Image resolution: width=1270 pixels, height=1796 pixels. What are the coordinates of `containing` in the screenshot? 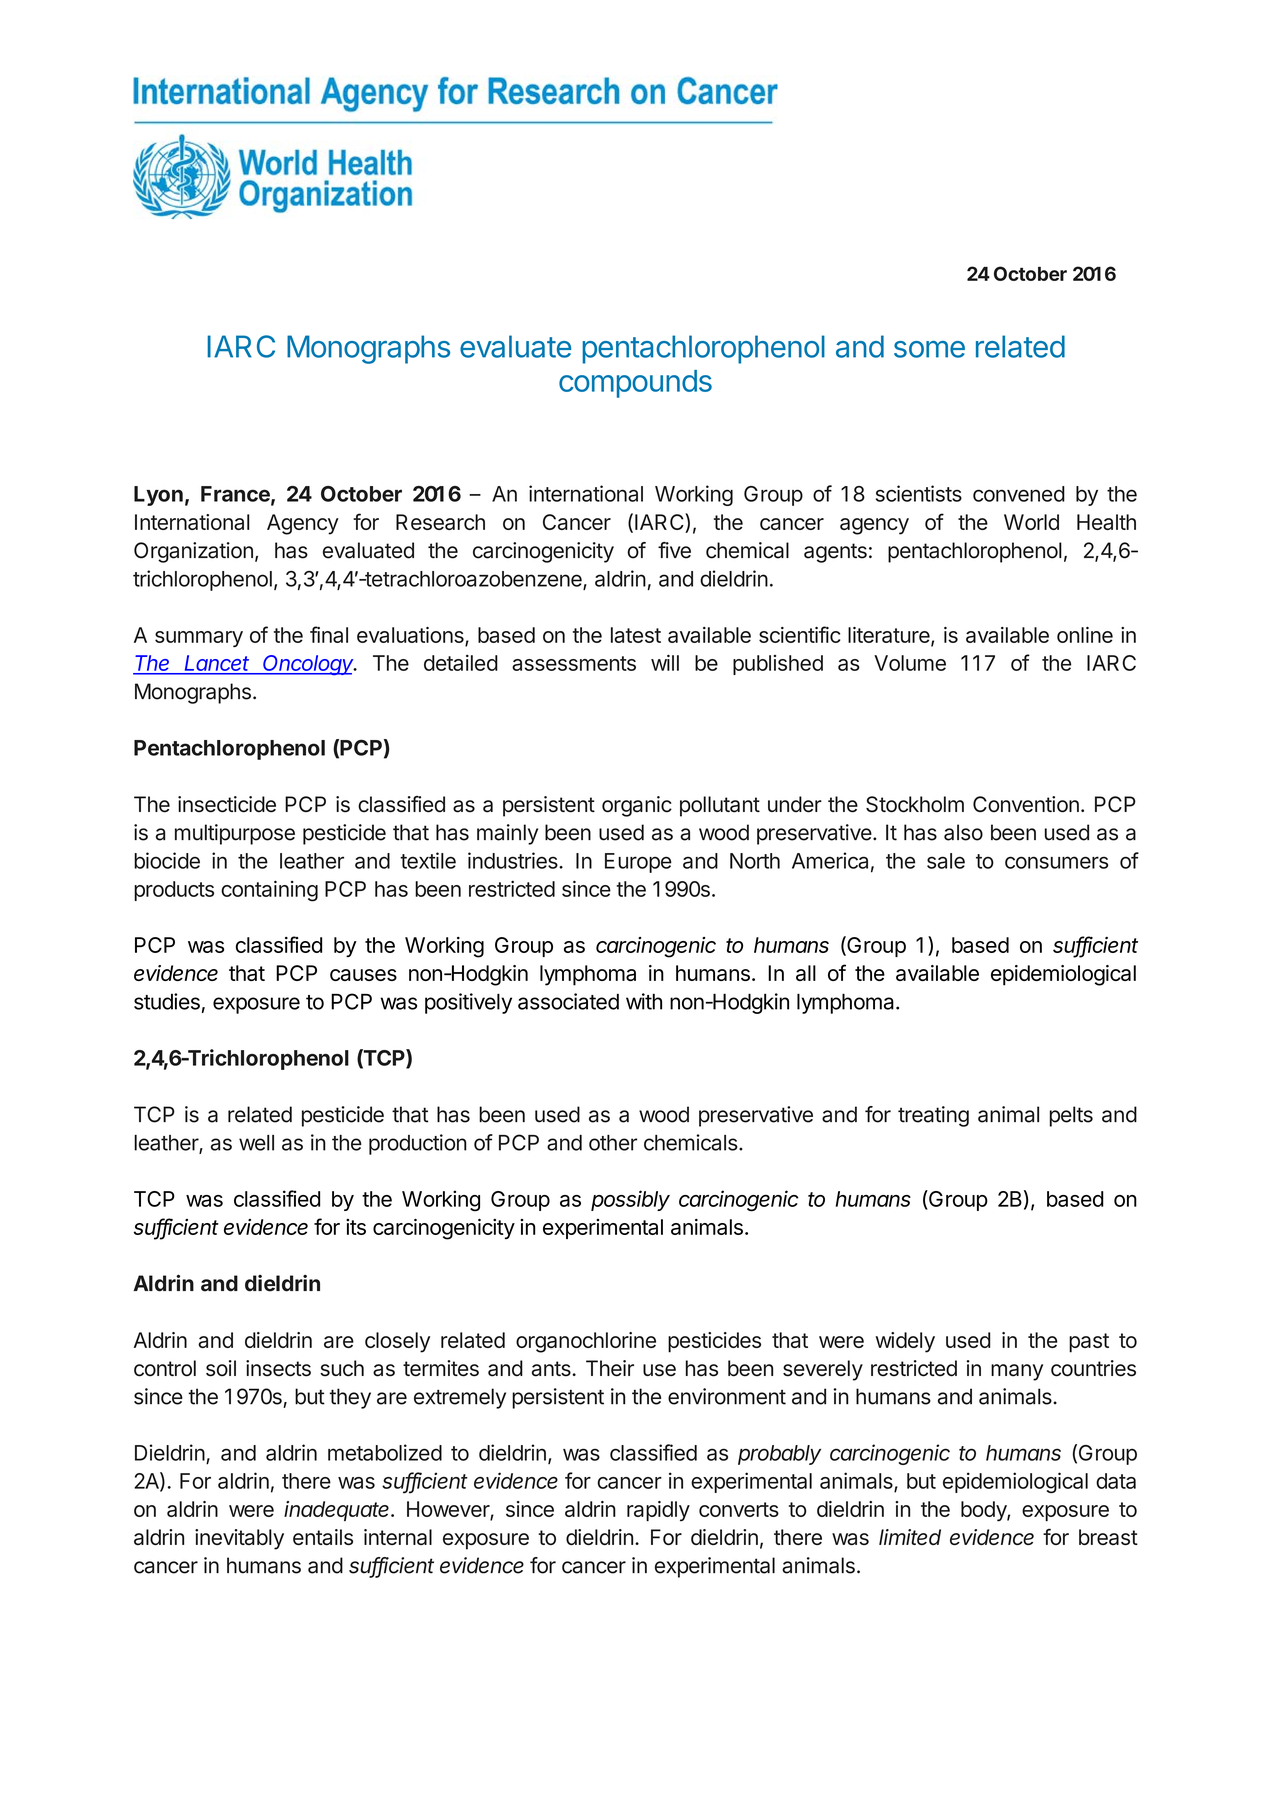 It's located at (269, 891).
